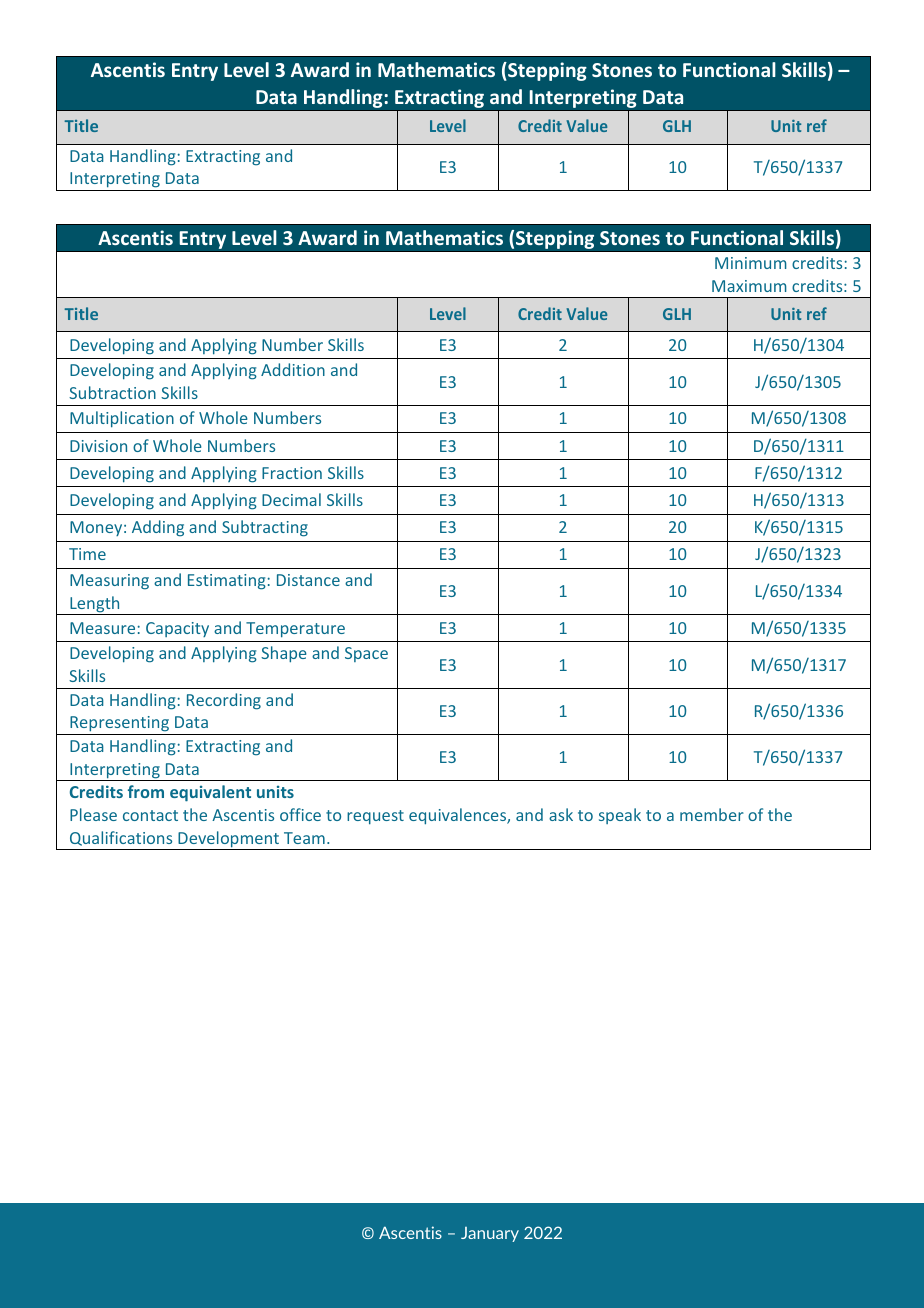 The width and height of the screenshot is (924, 1308). What do you see at coordinates (490, 1234) in the screenshot?
I see `January` at bounding box center [490, 1234].
